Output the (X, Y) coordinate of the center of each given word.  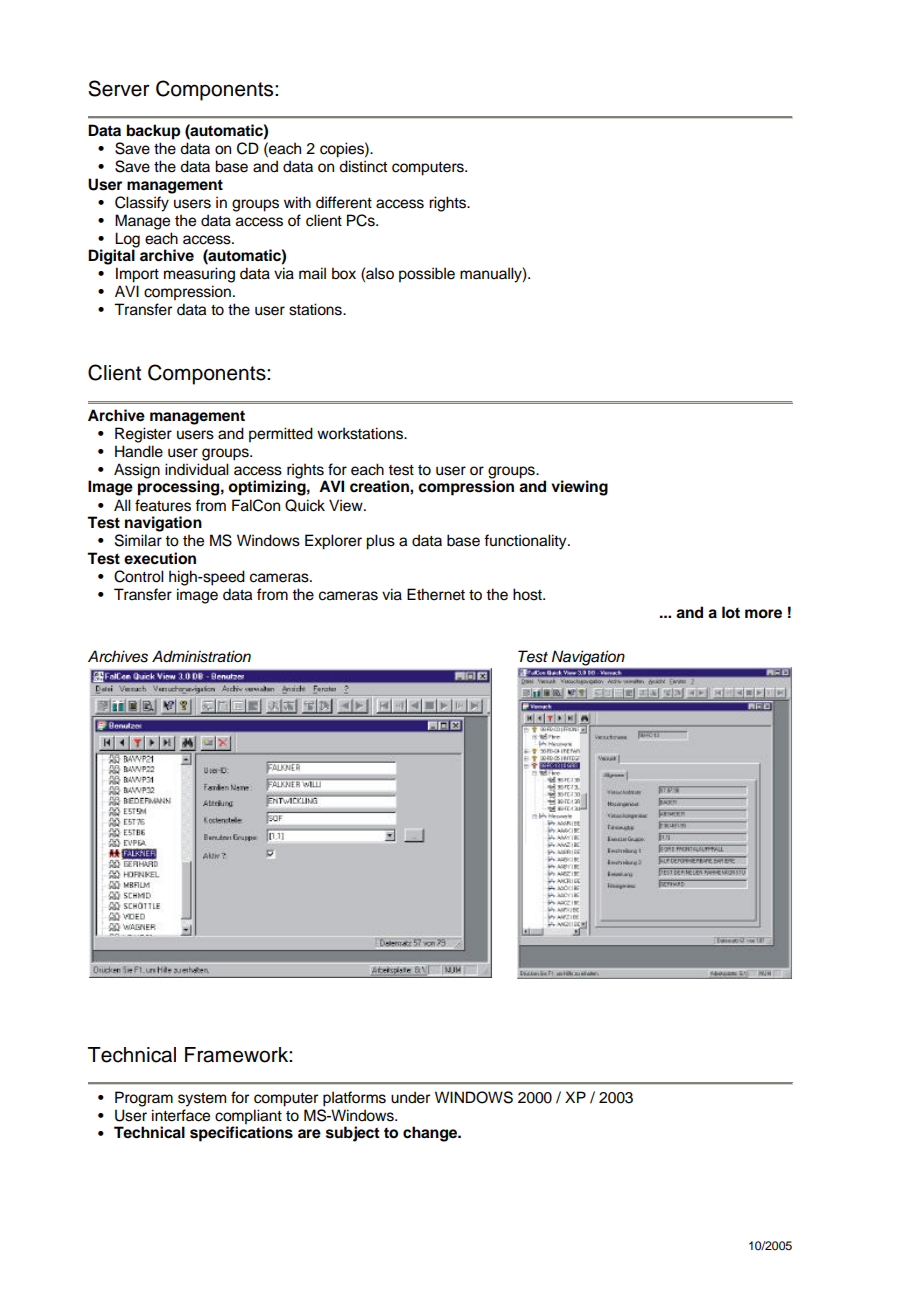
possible (427, 275)
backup (153, 132)
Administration (201, 656)
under (410, 1097)
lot (731, 612)
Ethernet (436, 594)
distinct (363, 166)
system (202, 1100)
